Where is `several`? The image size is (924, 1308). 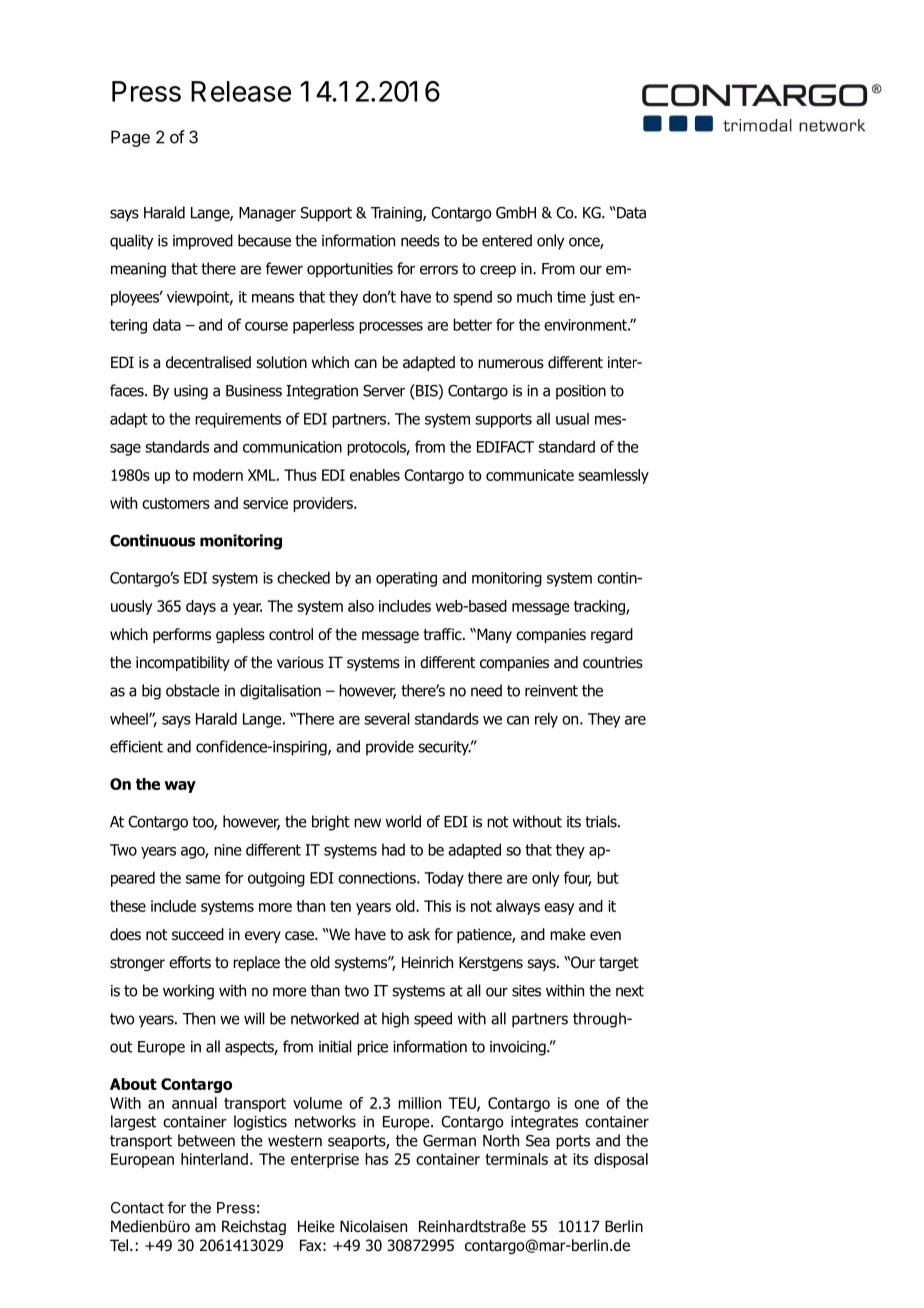 several is located at coordinates (387, 718).
